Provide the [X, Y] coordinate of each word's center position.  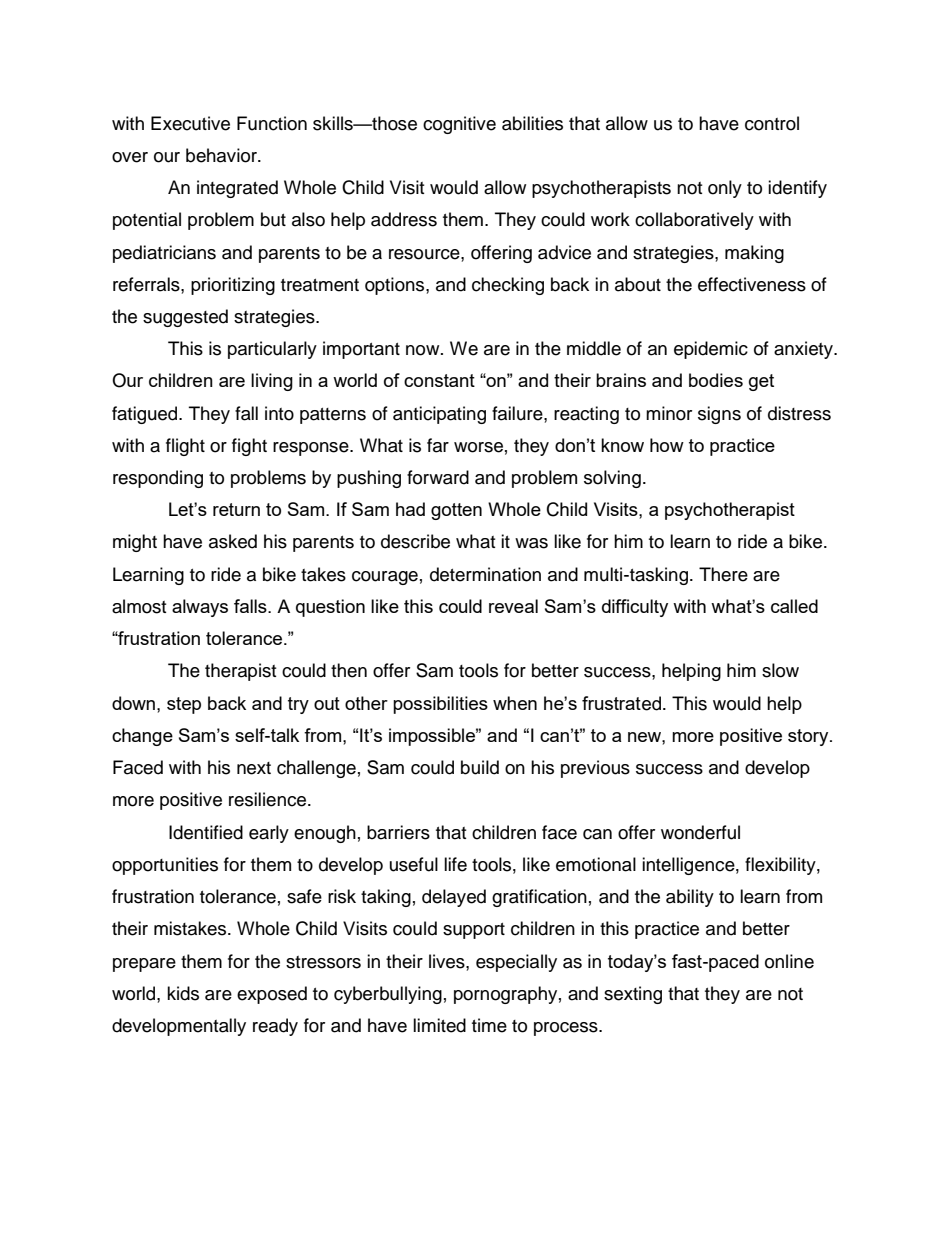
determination [485, 574]
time [489, 1025]
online [789, 961]
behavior [222, 155]
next [254, 768]
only [725, 189]
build [480, 767]
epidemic [711, 350]
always [200, 608]
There [723, 574]
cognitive [459, 125]
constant [439, 380]
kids [183, 993]
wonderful [700, 832]
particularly [272, 350]
